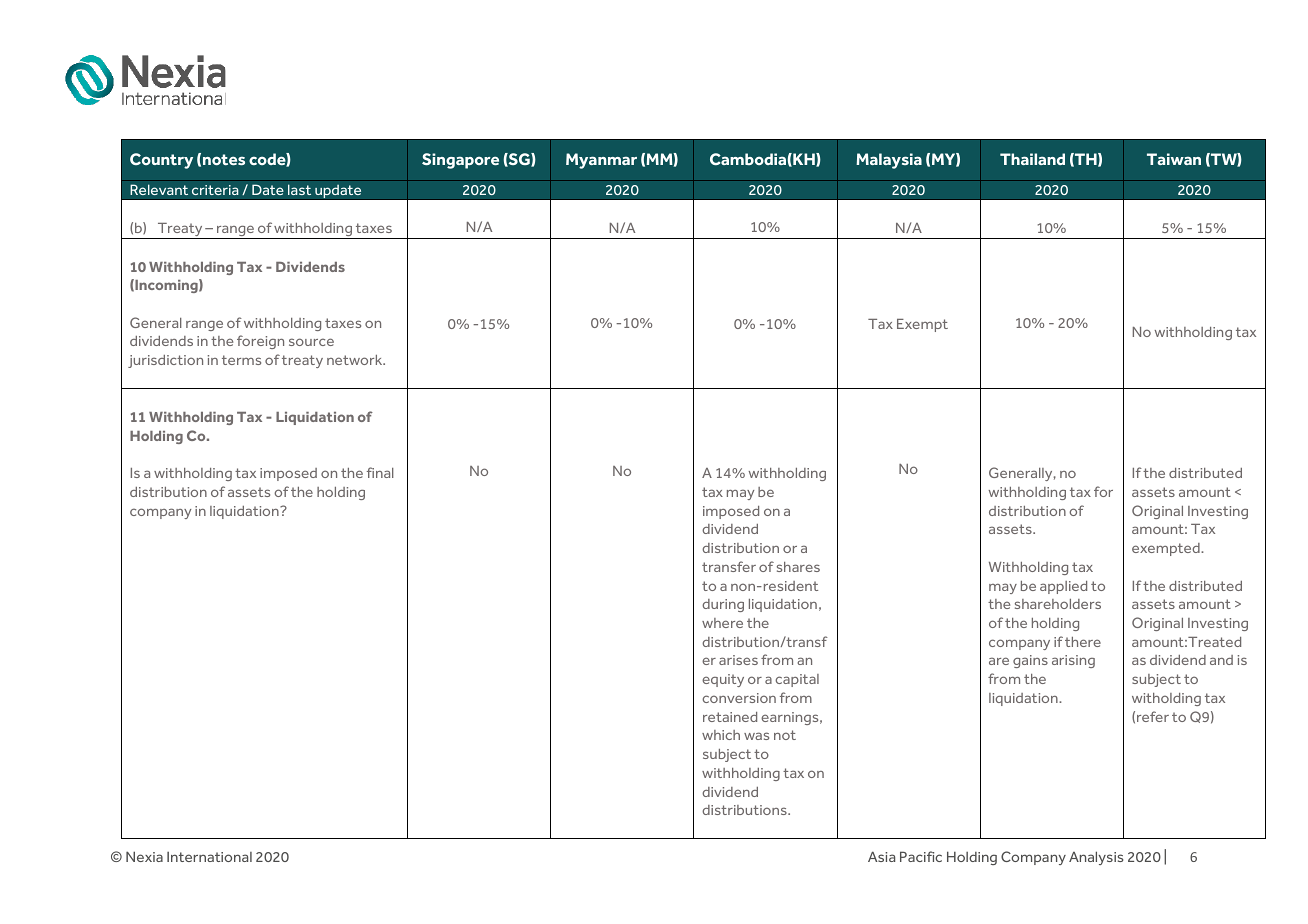  Describe the element at coordinates (260, 342) in the screenshot. I see `foreign` at that location.
